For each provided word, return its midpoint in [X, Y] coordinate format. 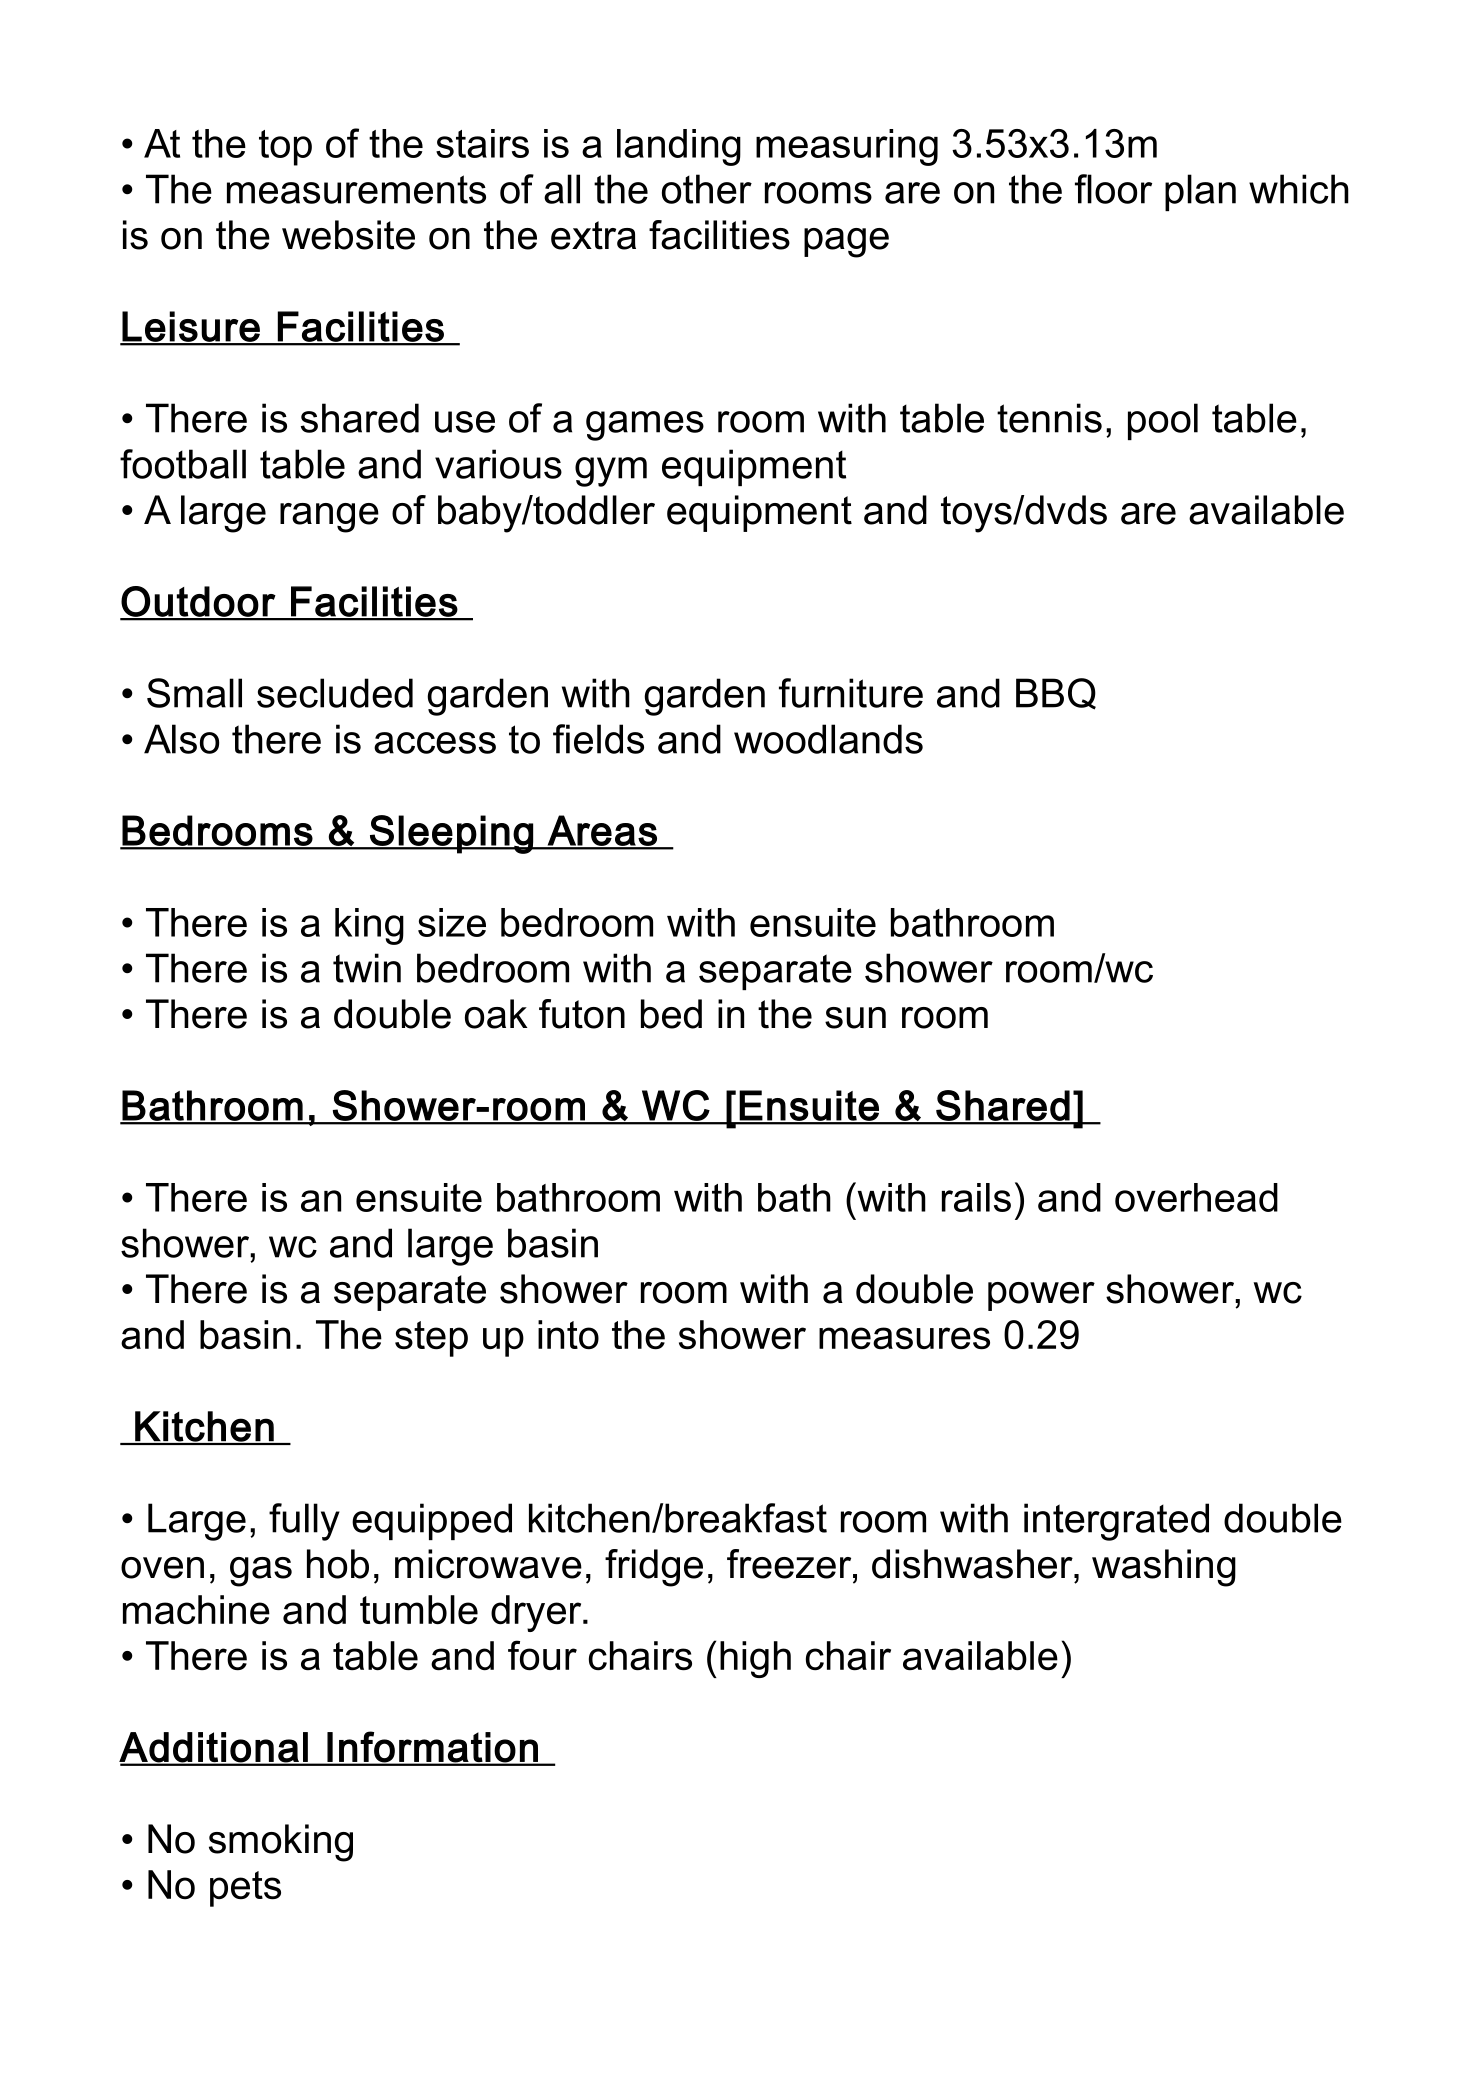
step [431, 1339]
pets [245, 1889]
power [1041, 1296]
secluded [335, 693]
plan [1200, 192]
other [707, 189]
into [568, 1335]
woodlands [828, 739]
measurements [356, 189]
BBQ [1056, 694]
